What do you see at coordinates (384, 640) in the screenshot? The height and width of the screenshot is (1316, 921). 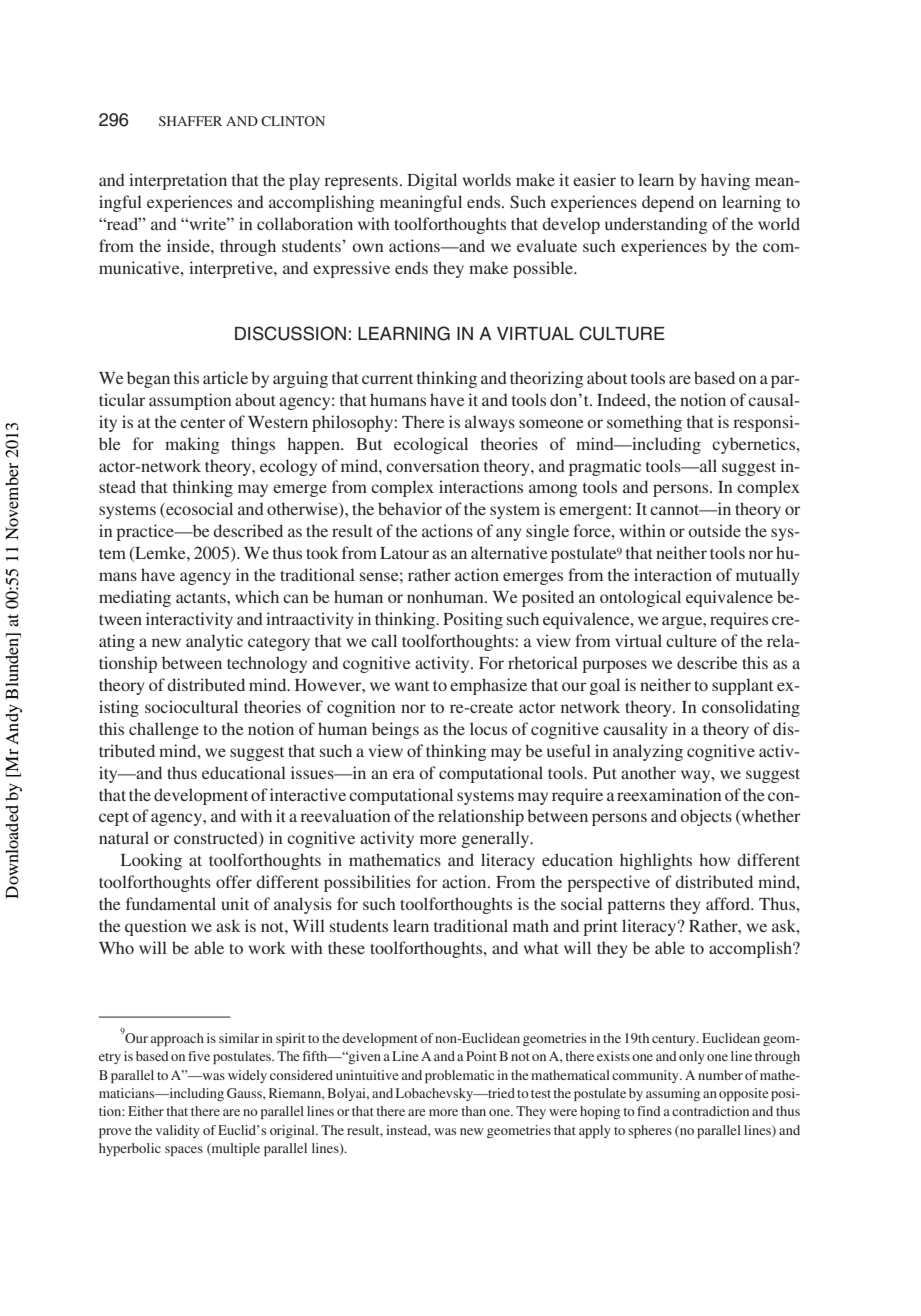 I see `call` at bounding box center [384, 640].
